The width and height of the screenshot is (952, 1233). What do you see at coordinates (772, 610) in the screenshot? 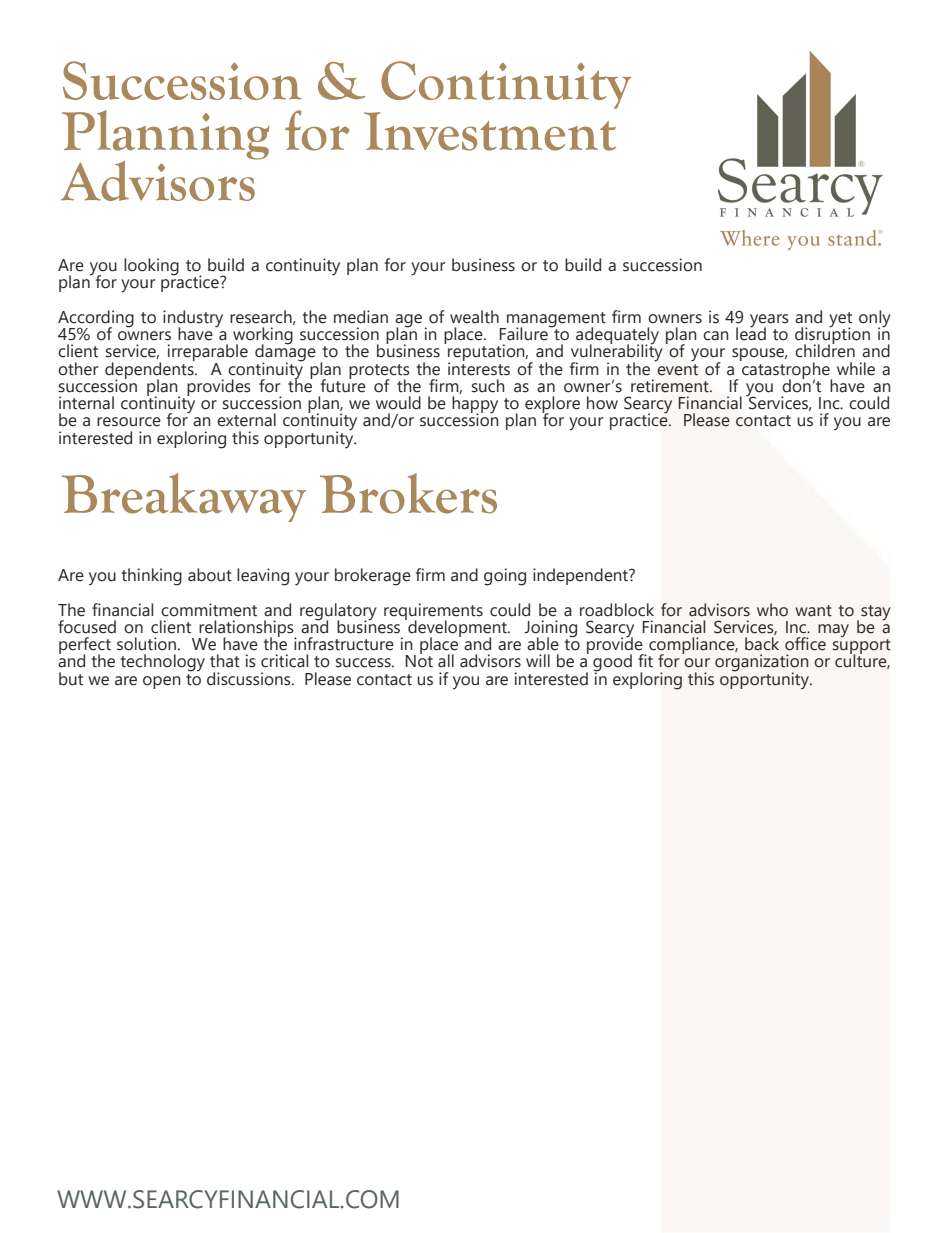
I see `who` at bounding box center [772, 610].
